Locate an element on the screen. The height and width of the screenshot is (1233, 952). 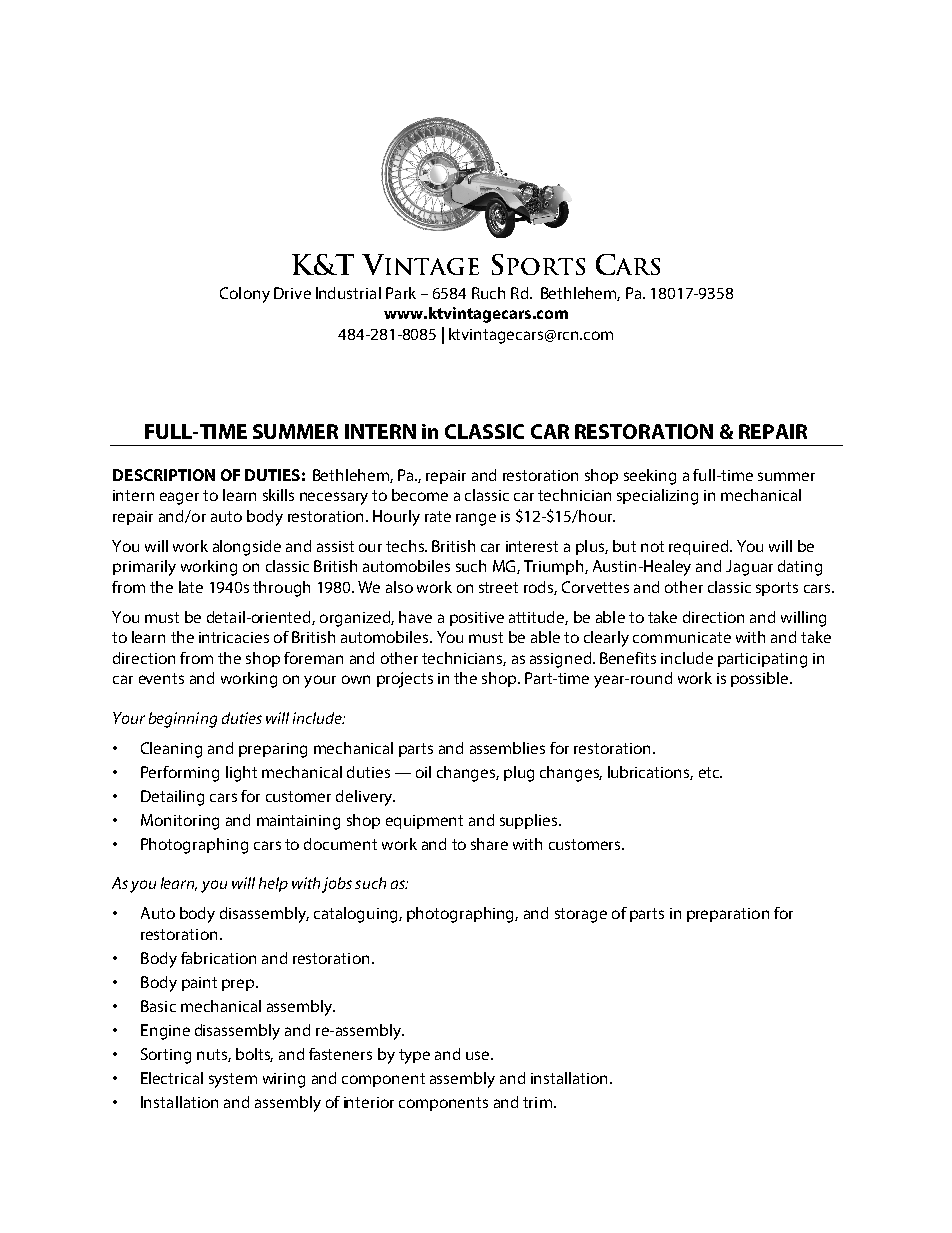
specializing is located at coordinates (657, 497).
